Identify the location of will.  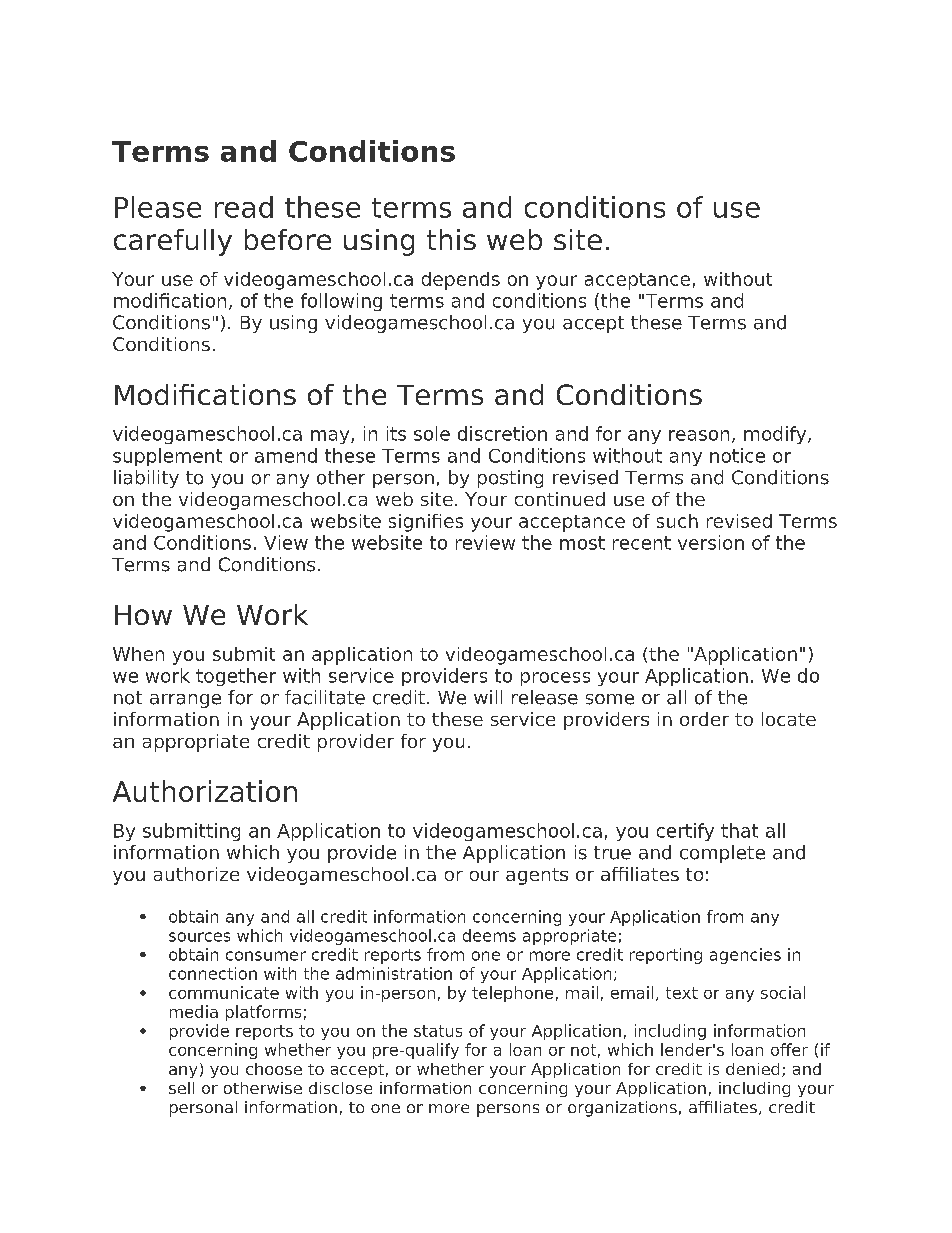
(488, 697).
